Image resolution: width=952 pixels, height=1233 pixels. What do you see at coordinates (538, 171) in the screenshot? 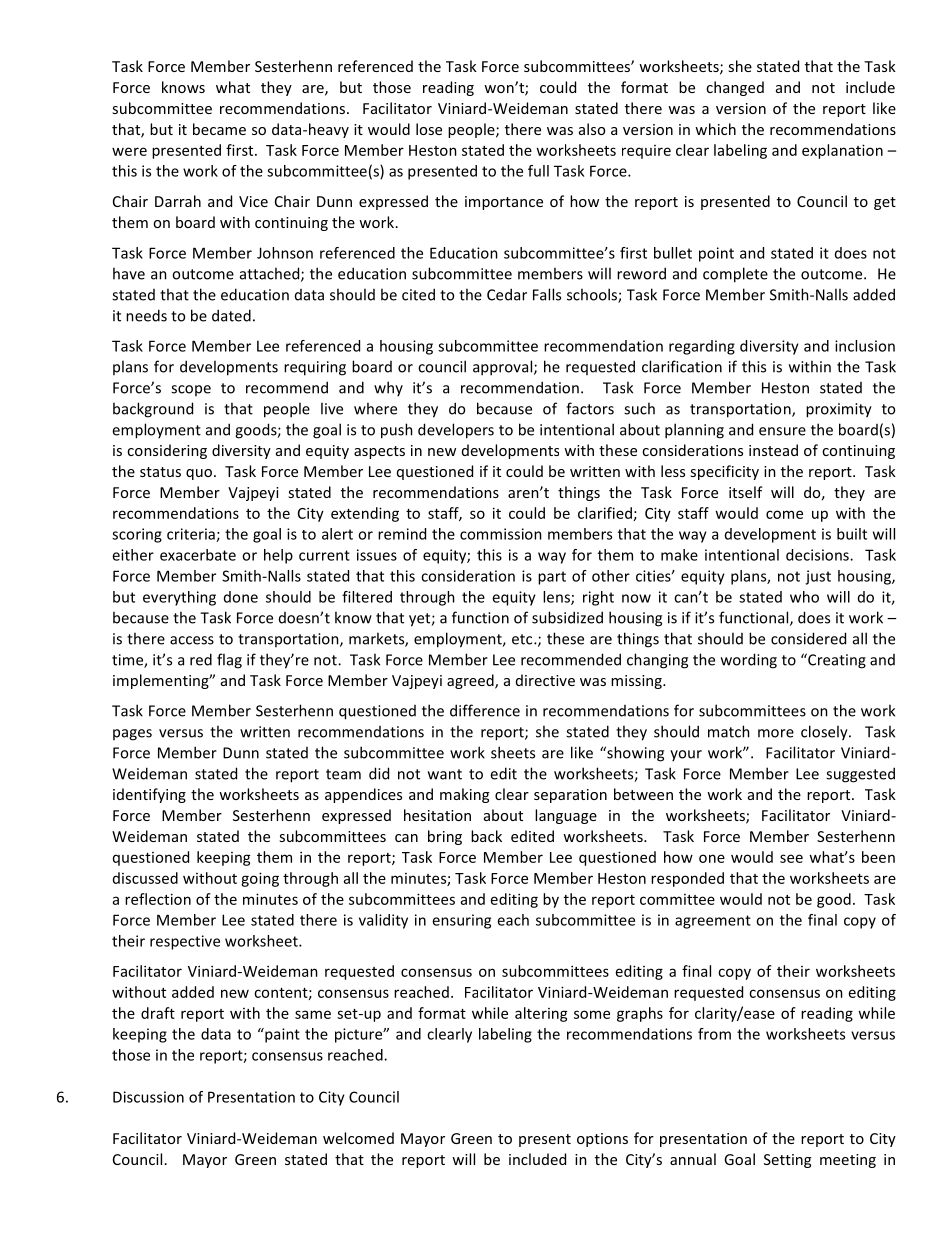
I see `full` at bounding box center [538, 171].
